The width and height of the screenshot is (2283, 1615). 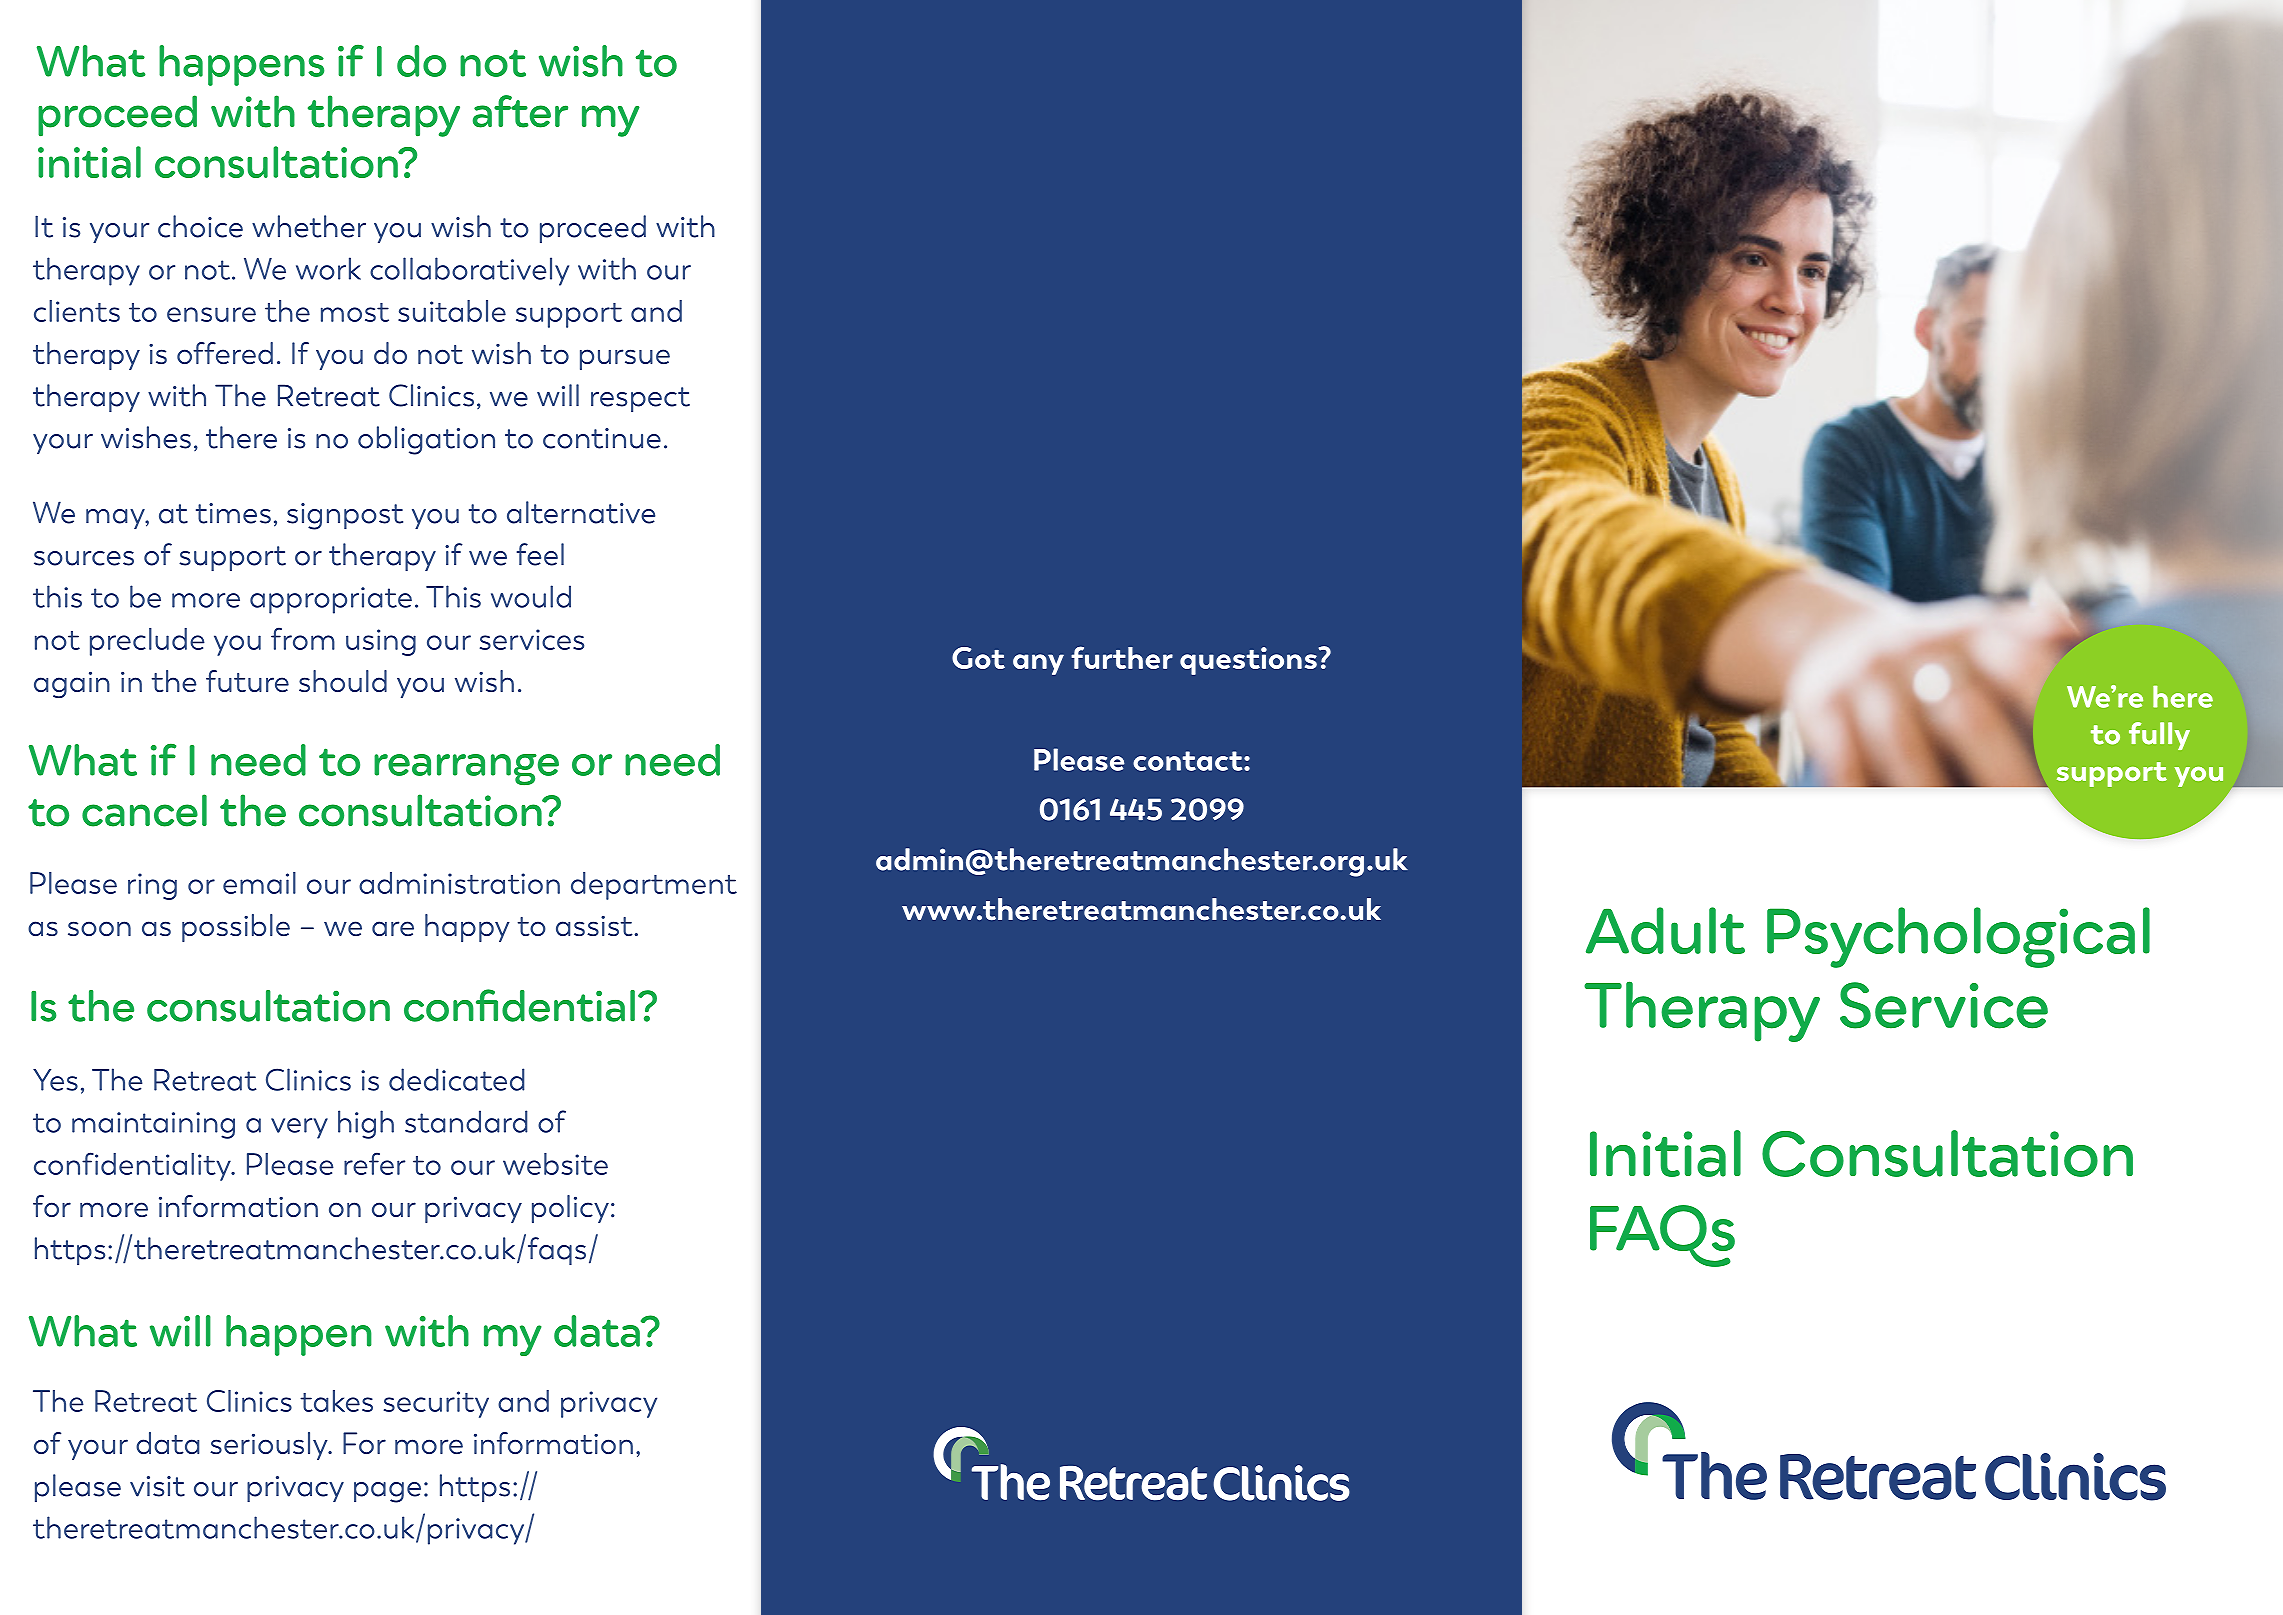 What do you see at coordinates (270, 1446) in the screenshot?
I see `seriously` at bounding box center [270, 1446].
